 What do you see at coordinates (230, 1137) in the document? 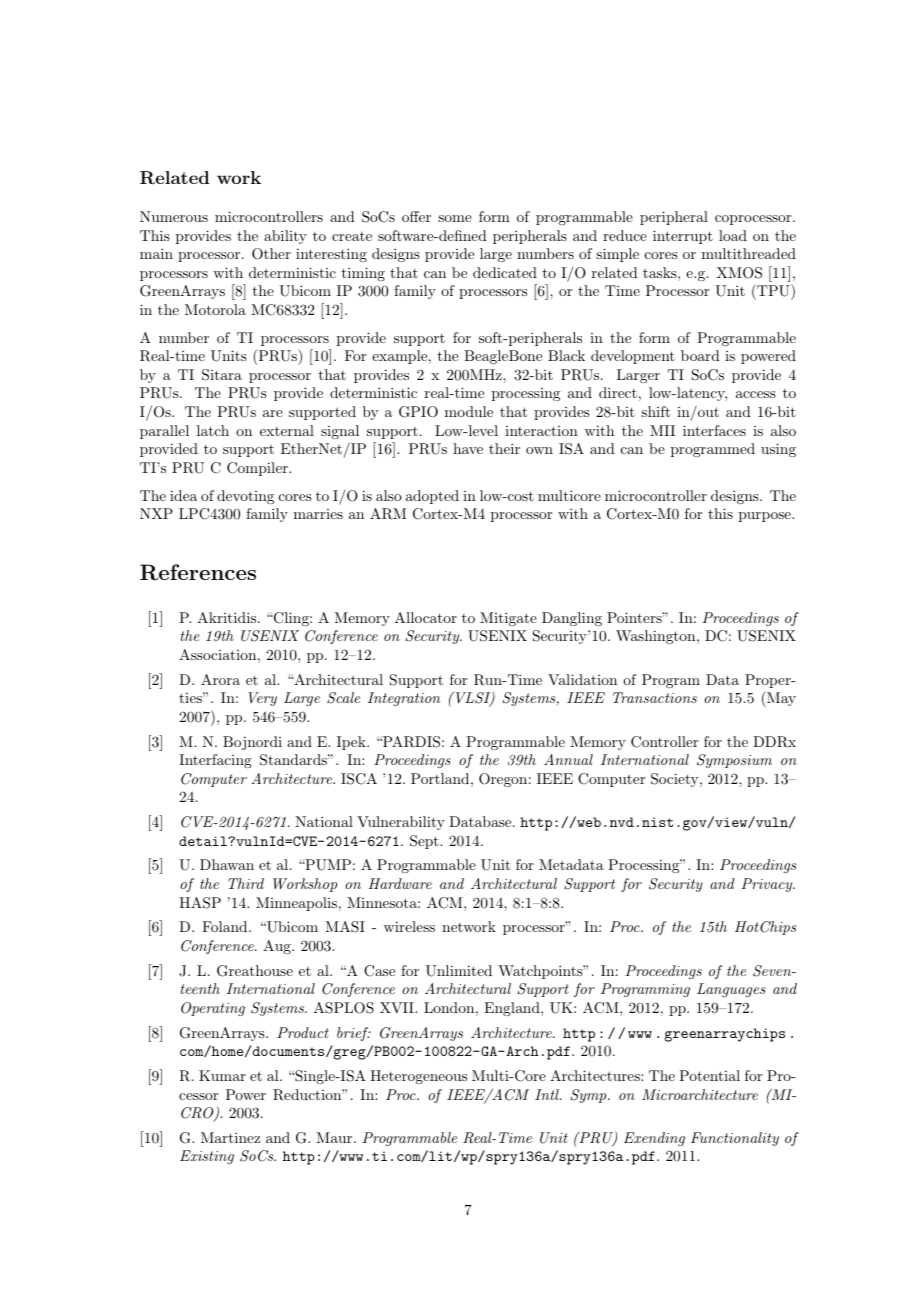
I see `Martinez` at bounding box center [230, 1137].
